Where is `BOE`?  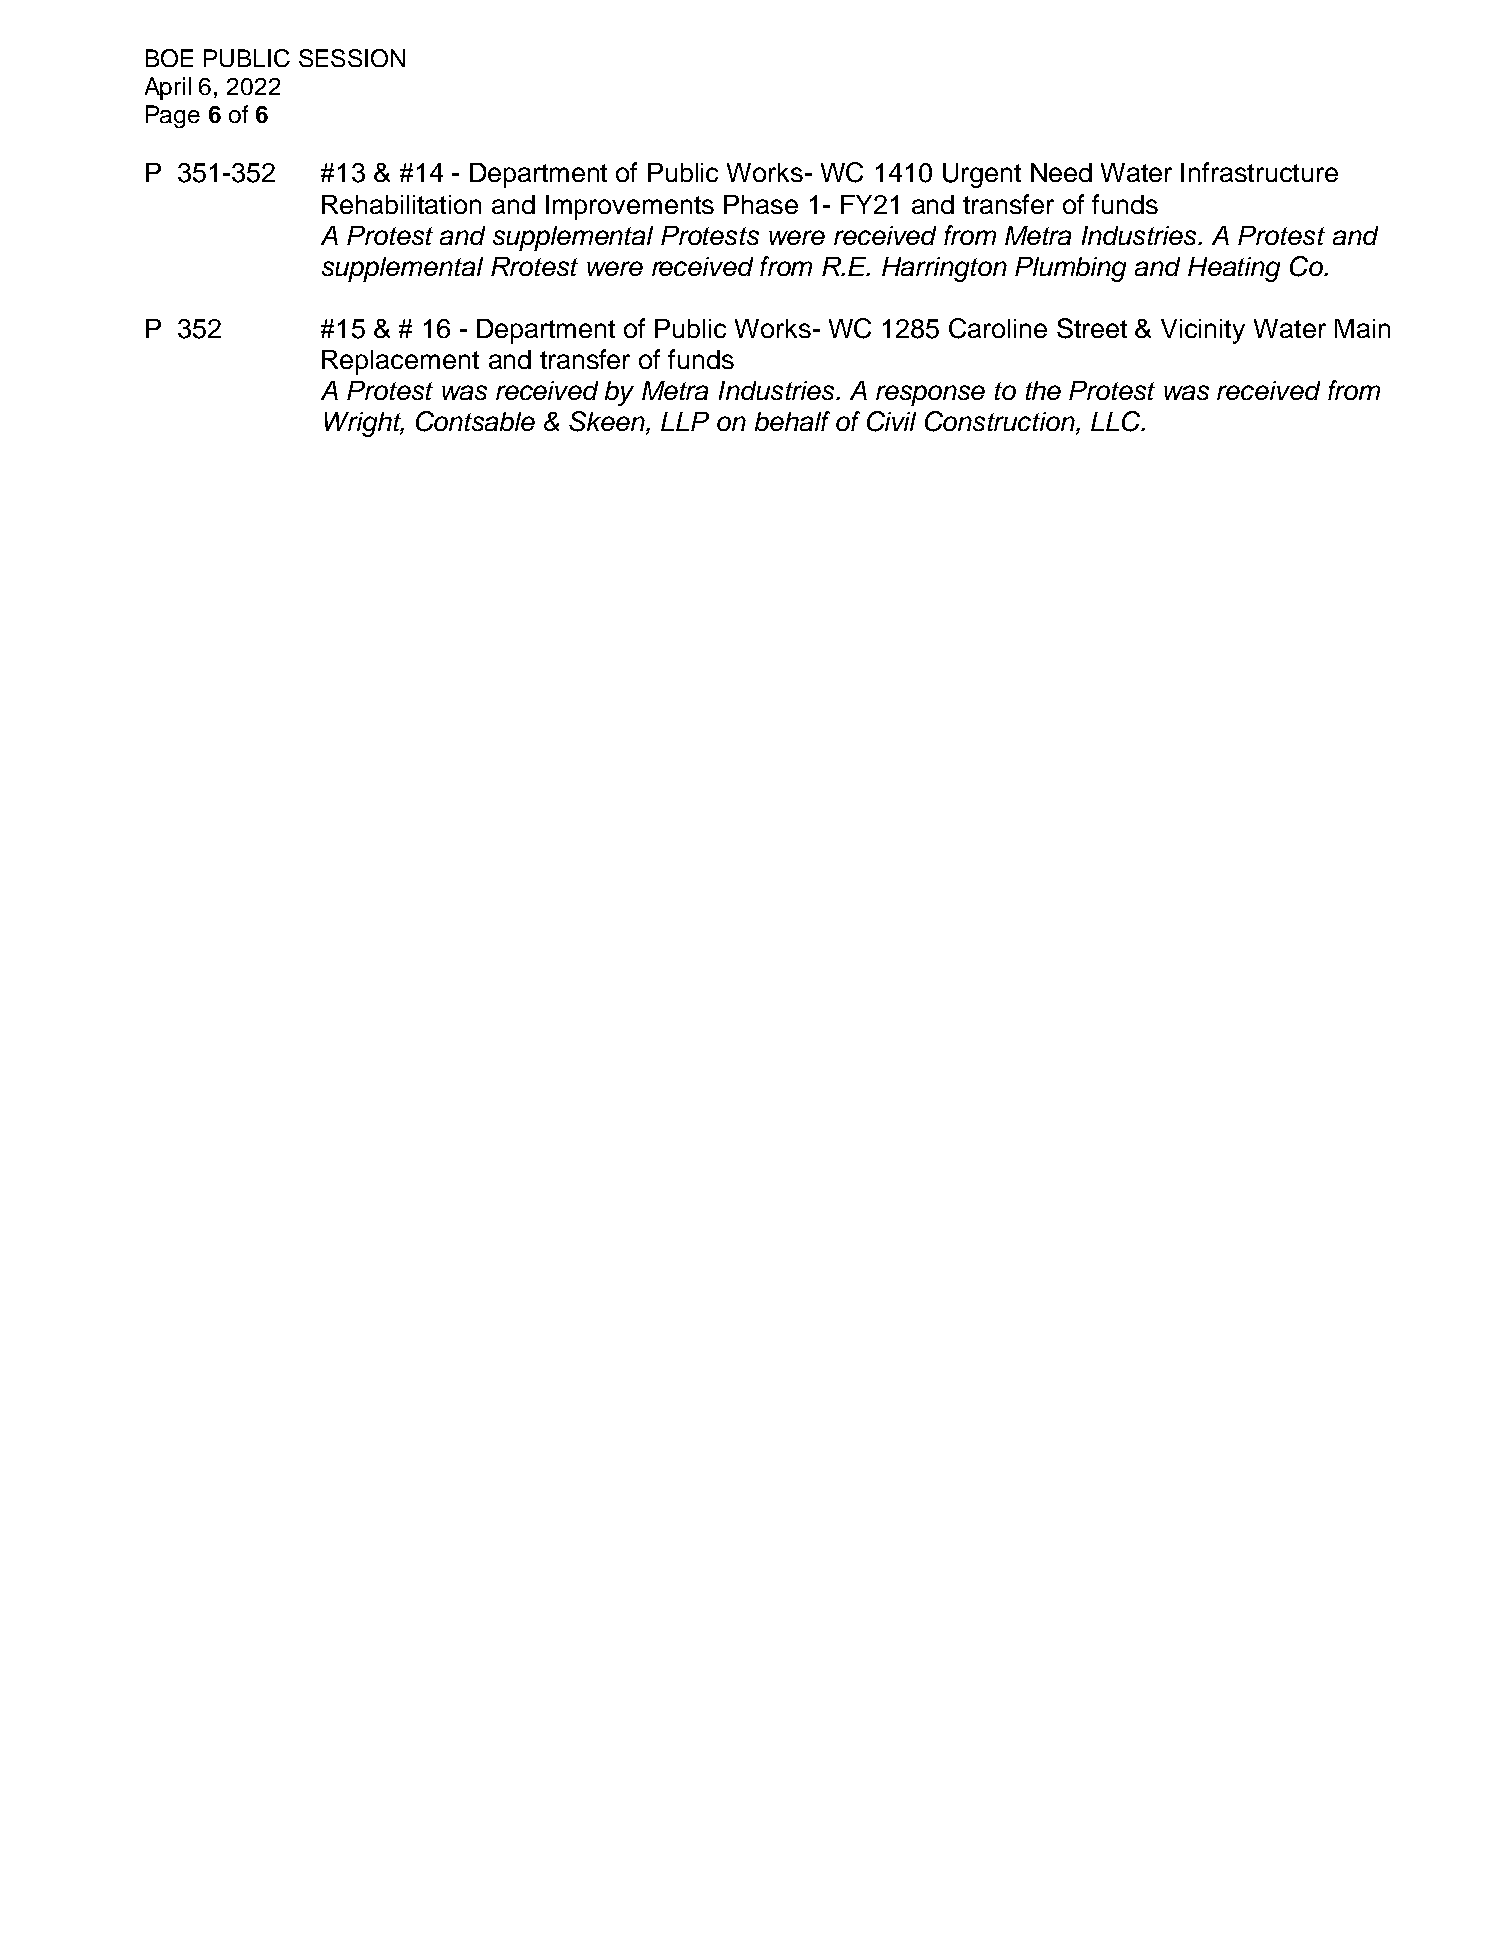 BOE is located at coordinates (169, 58).
